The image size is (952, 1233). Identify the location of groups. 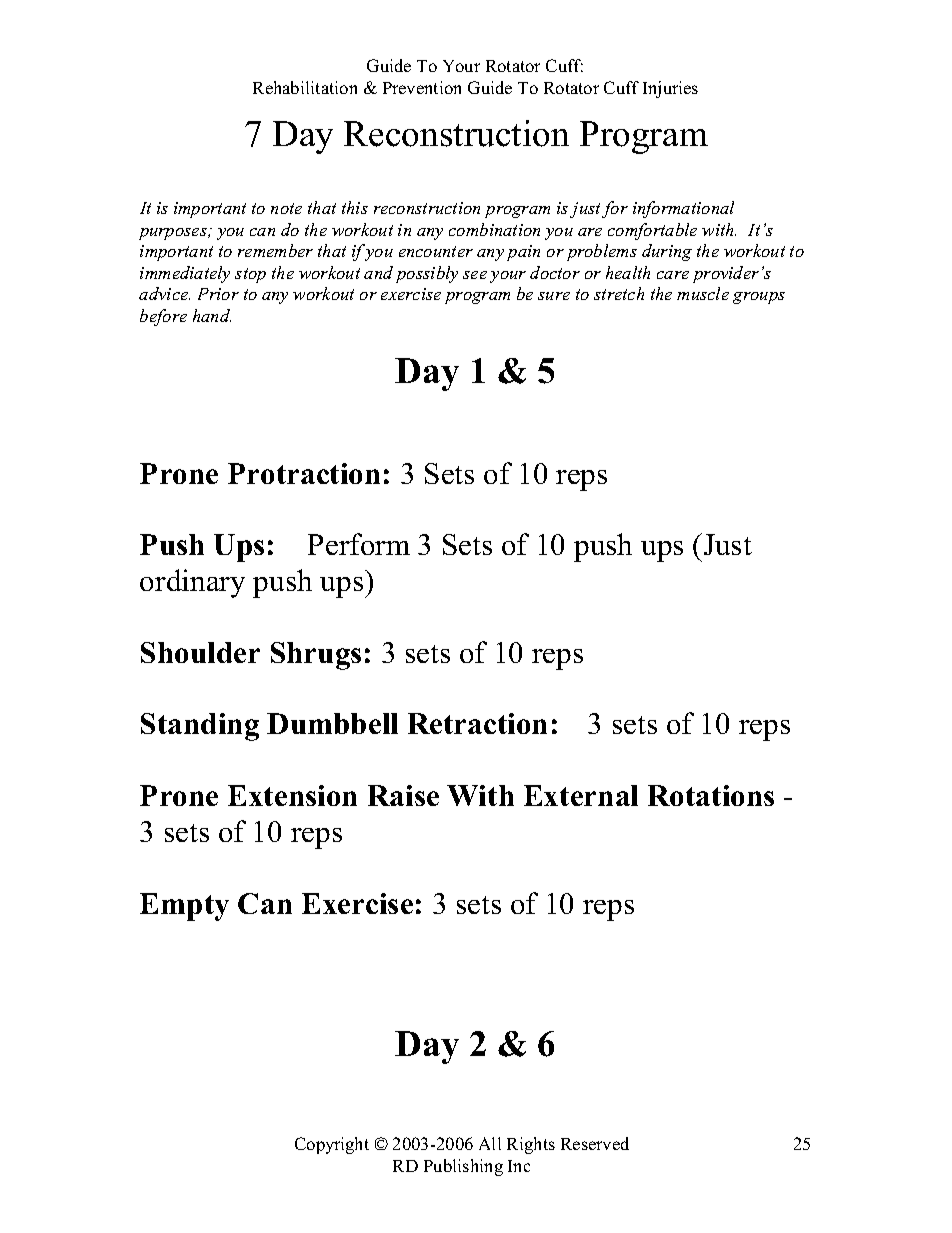
(759, 298).
